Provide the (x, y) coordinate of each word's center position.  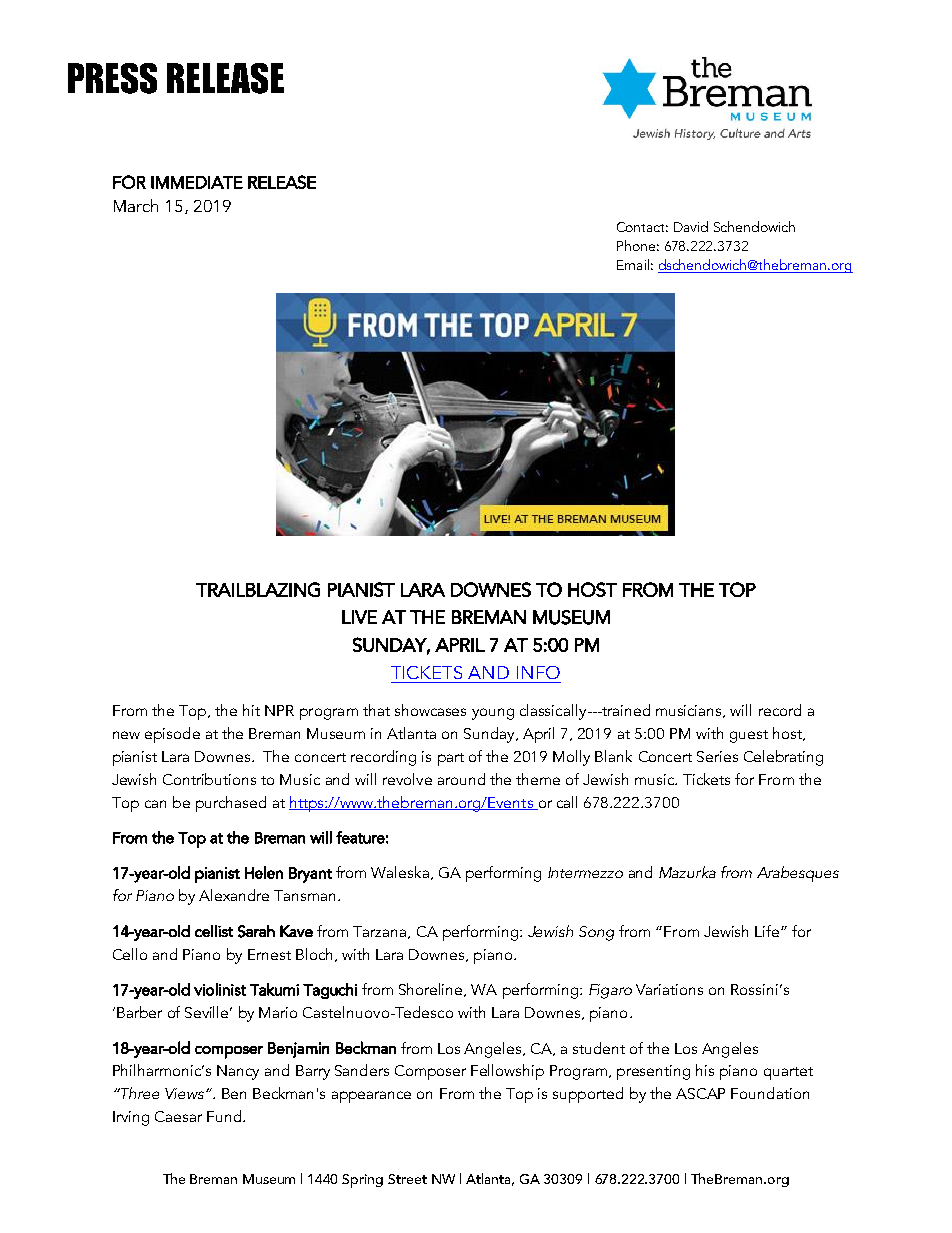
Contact (642, 227)
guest (749, 736)
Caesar (178, 1116)
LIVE (359, 617)
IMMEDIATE (197, 182)
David (691, 226)
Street (407, 1179)
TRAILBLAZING (258, 589)
